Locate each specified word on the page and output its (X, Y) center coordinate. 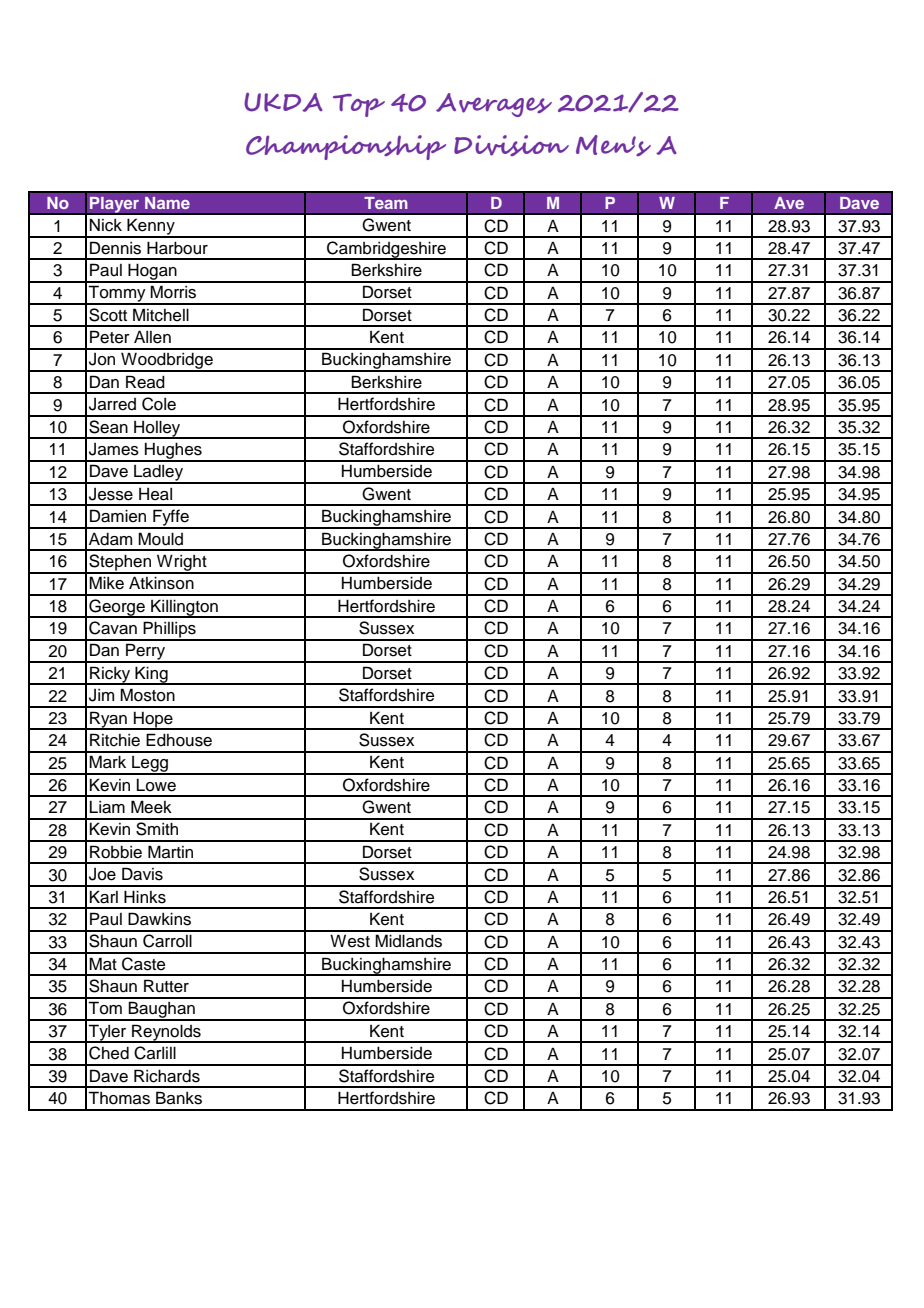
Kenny (151, 227)
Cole (159, 404)
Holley (157, 429)
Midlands (408, 941)
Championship (346, 147)
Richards (167, 1076)
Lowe (156, 785)
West (350, 941)
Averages (494, 105)
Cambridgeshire (386, 250)
